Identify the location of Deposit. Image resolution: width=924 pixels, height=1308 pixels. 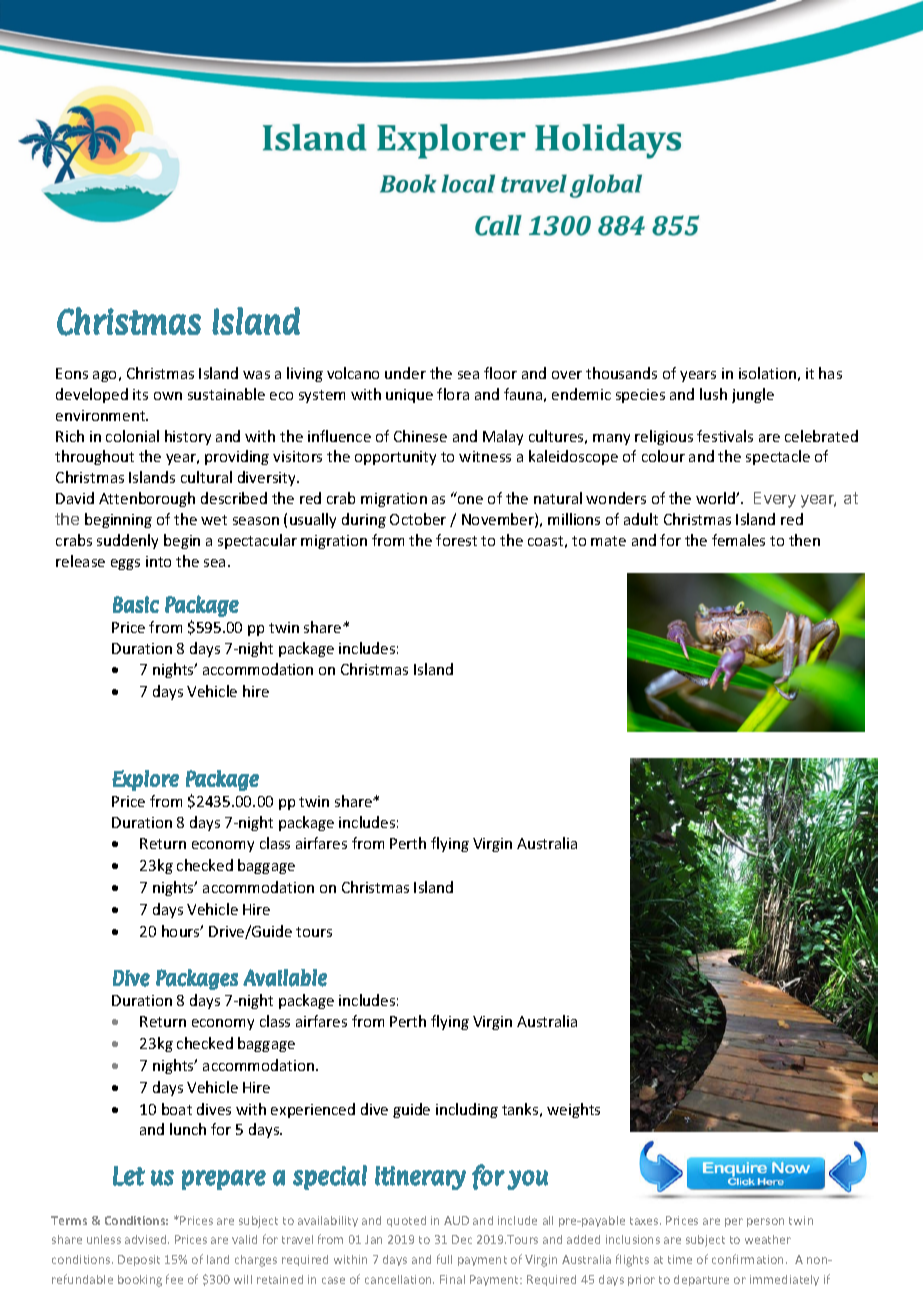
(139, 1260).
